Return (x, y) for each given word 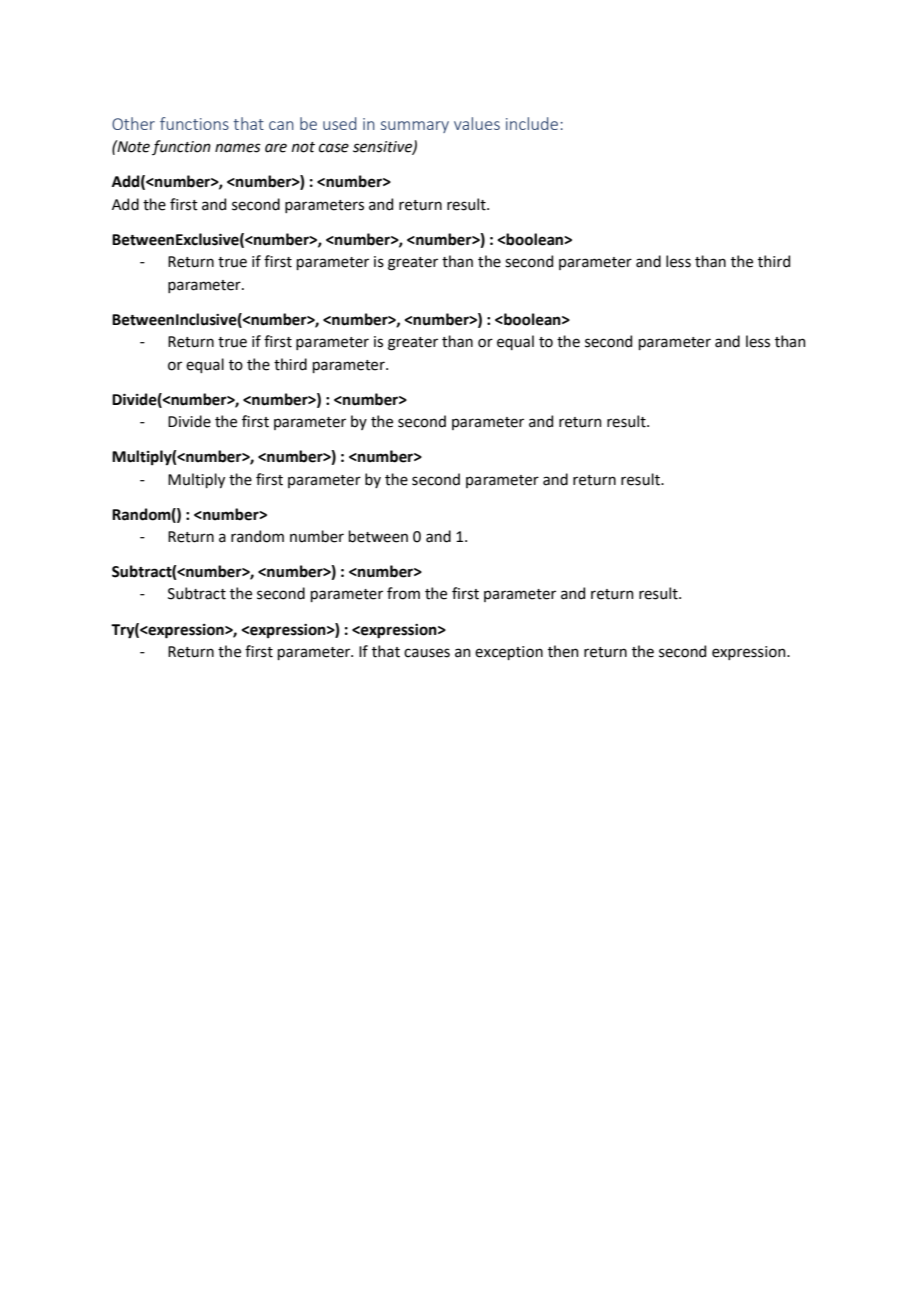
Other (133, 123)
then (563, 651)
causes (427, 653)
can (281, 125)
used (340, 123)
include (532, 123)
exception (509, 653)
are (276, 148)
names (238, 148)
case (334, 148)
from (403, 593)
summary (415, 127)
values (477, 123)
